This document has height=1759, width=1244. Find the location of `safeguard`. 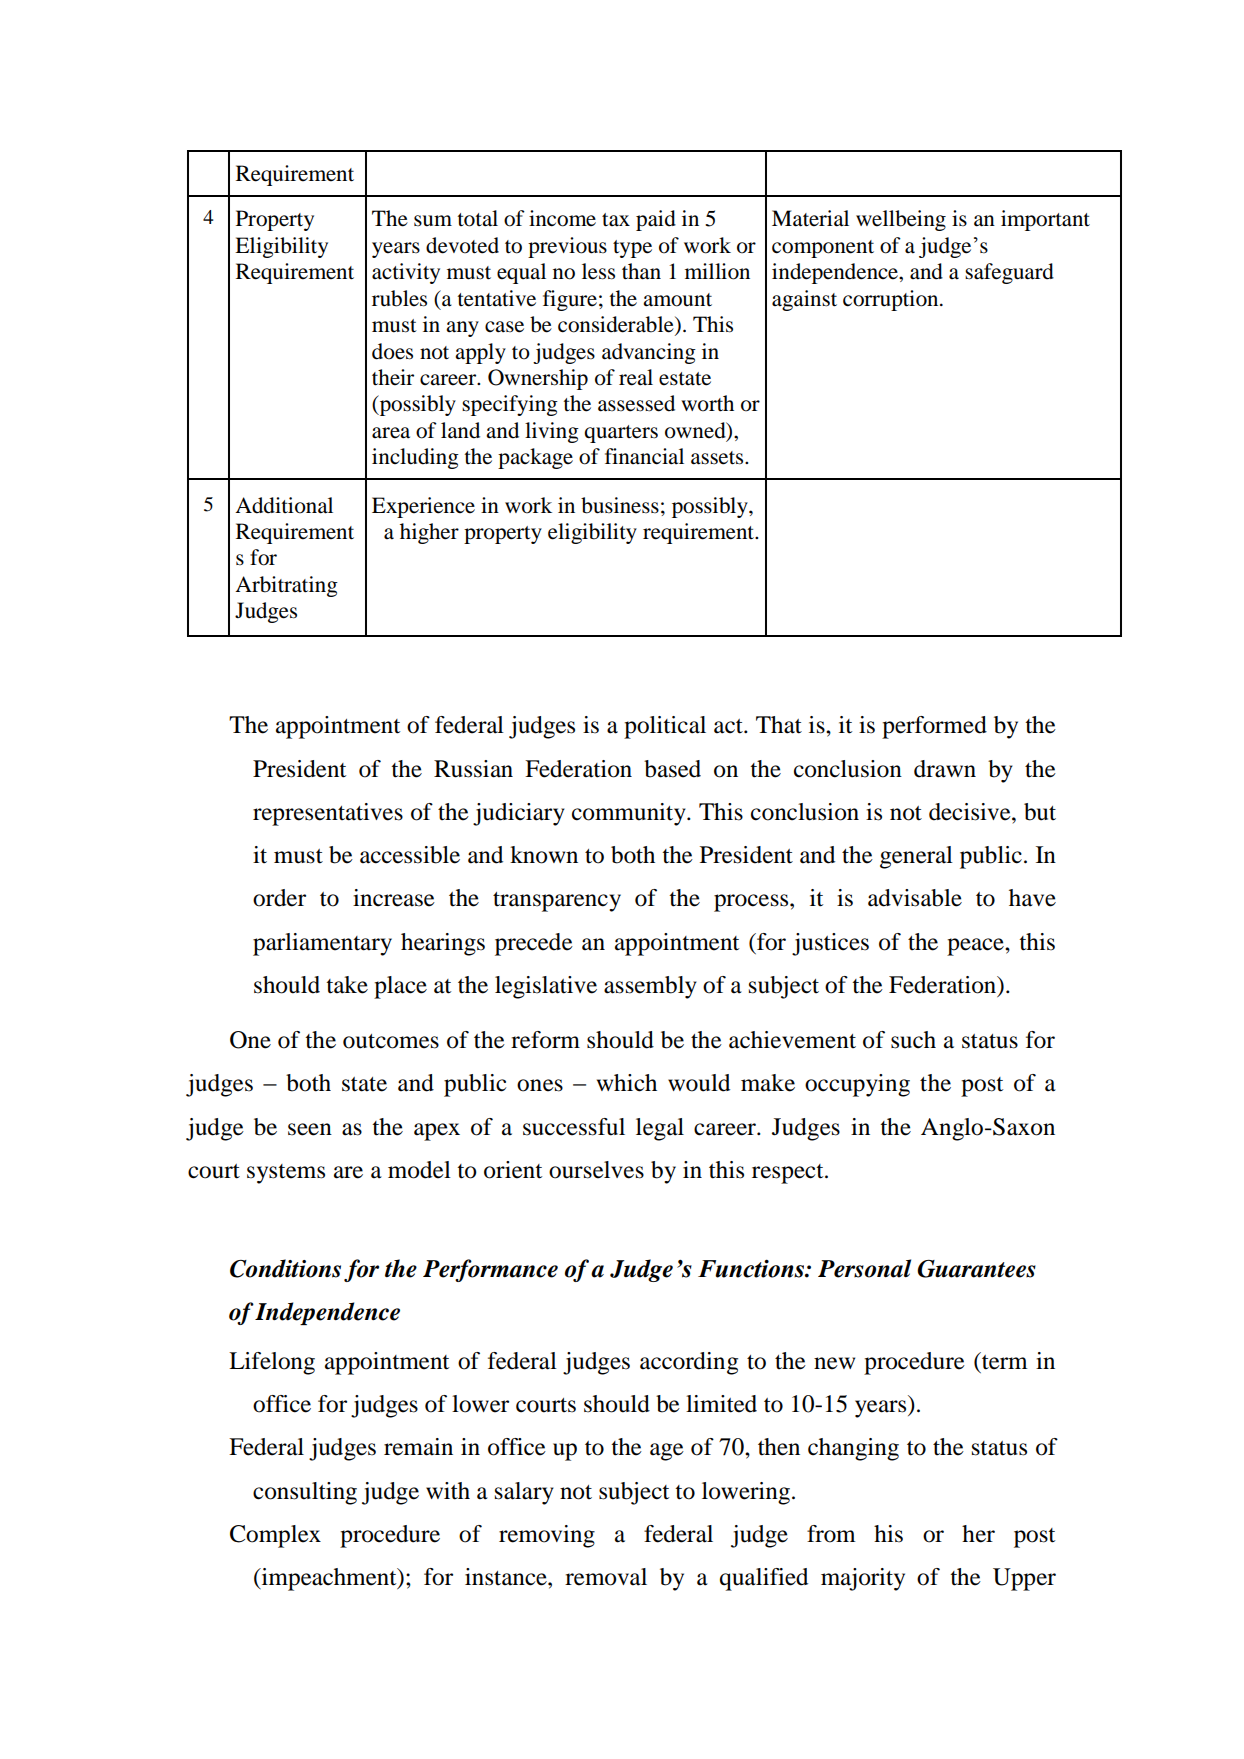

safeguard is located at coordinates (1009, 273).
